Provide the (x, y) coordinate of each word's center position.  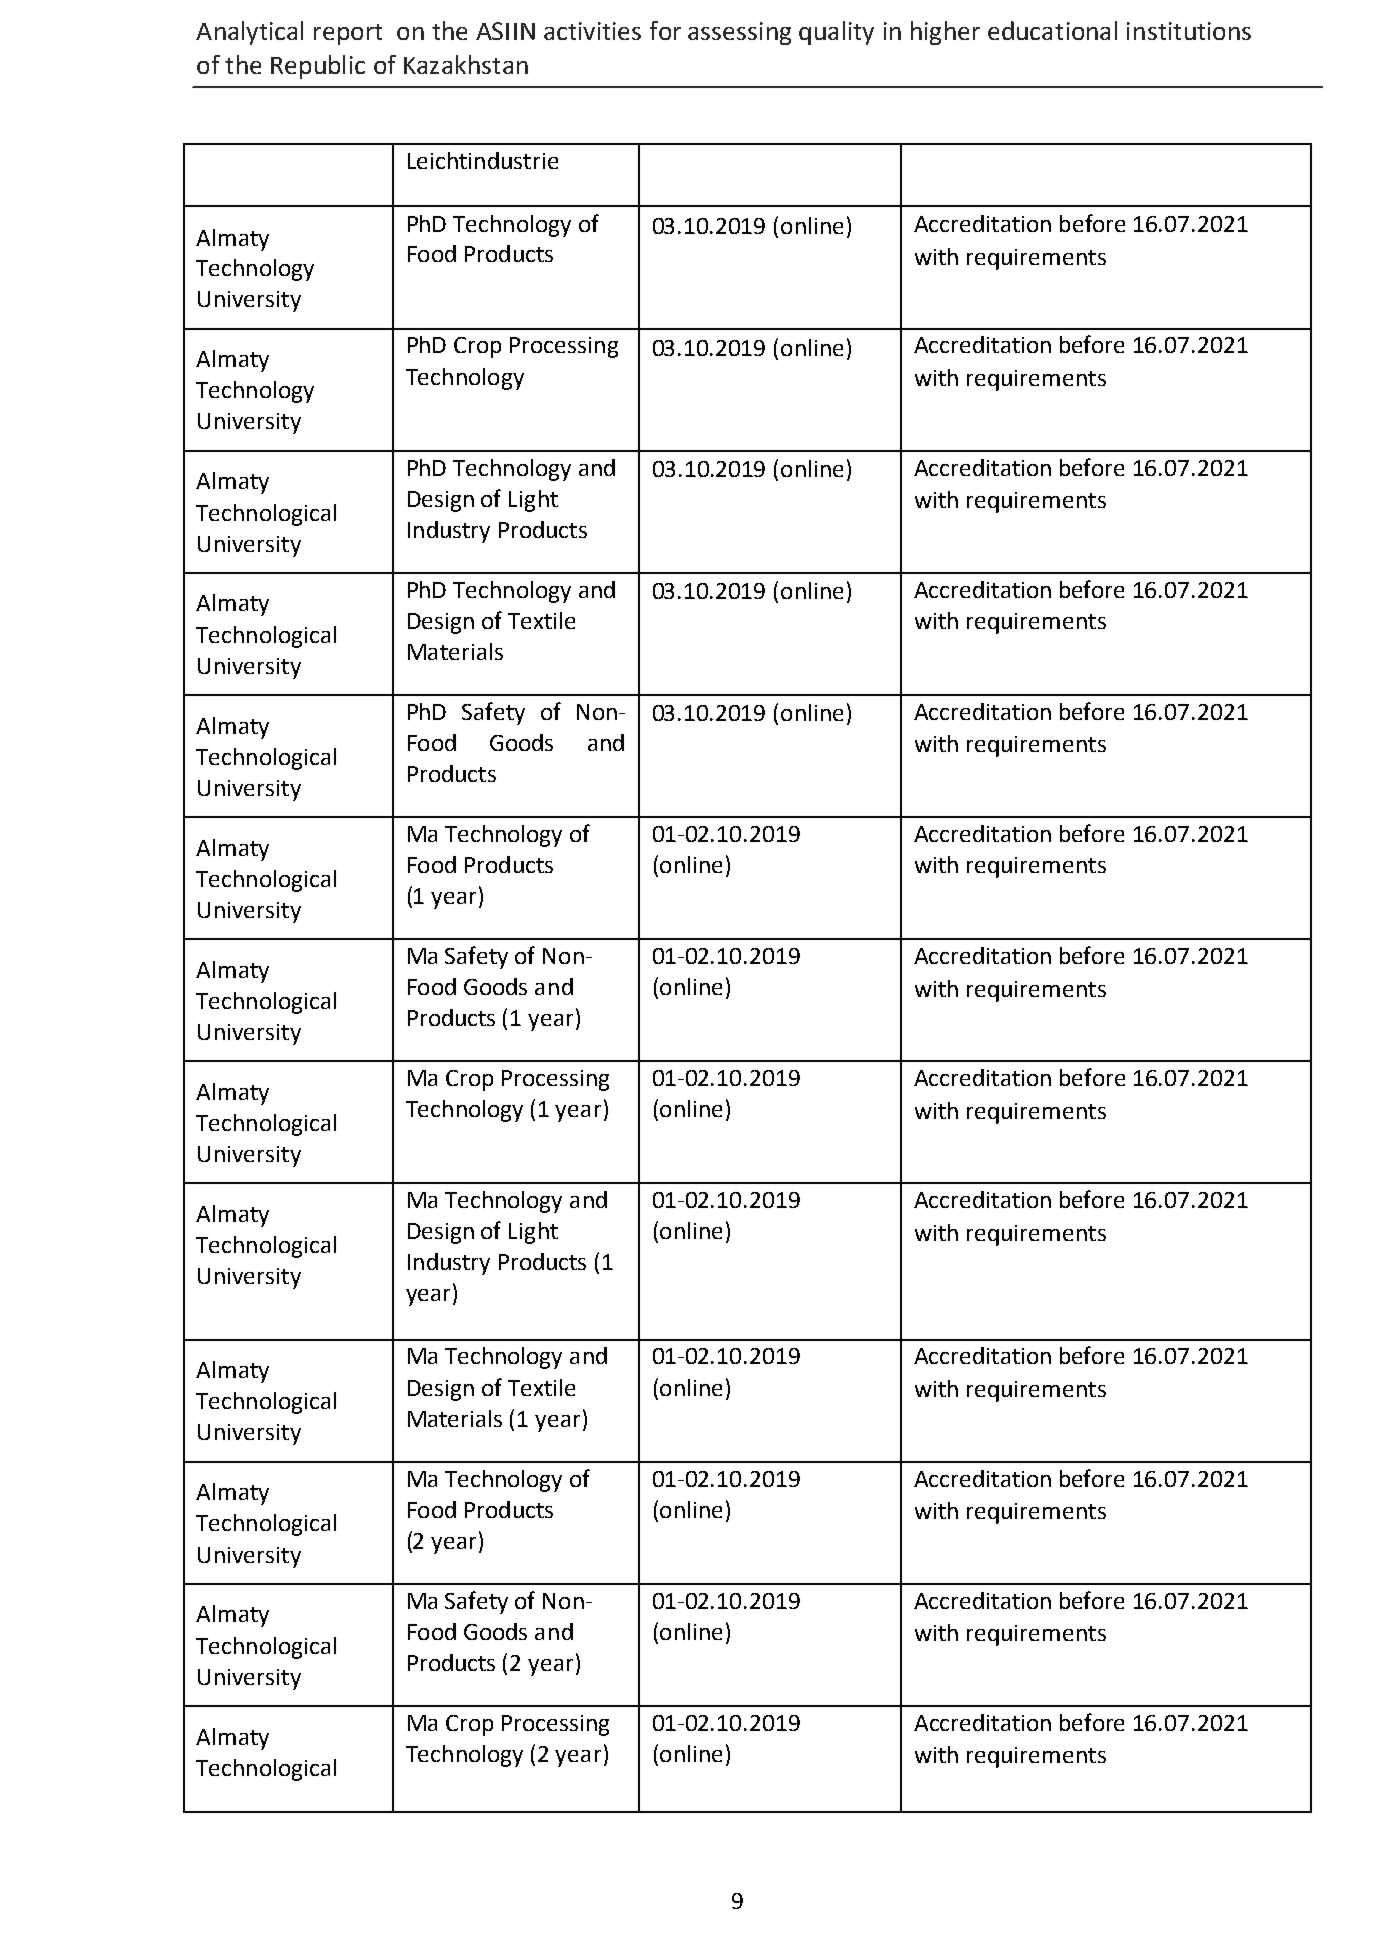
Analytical (249, 33)
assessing (739, 33)
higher (945, 33)
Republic (318, 67)
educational (1052, 30)
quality (836, 33)
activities (592, 31)
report (348, 34)
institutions (1189, 31)
